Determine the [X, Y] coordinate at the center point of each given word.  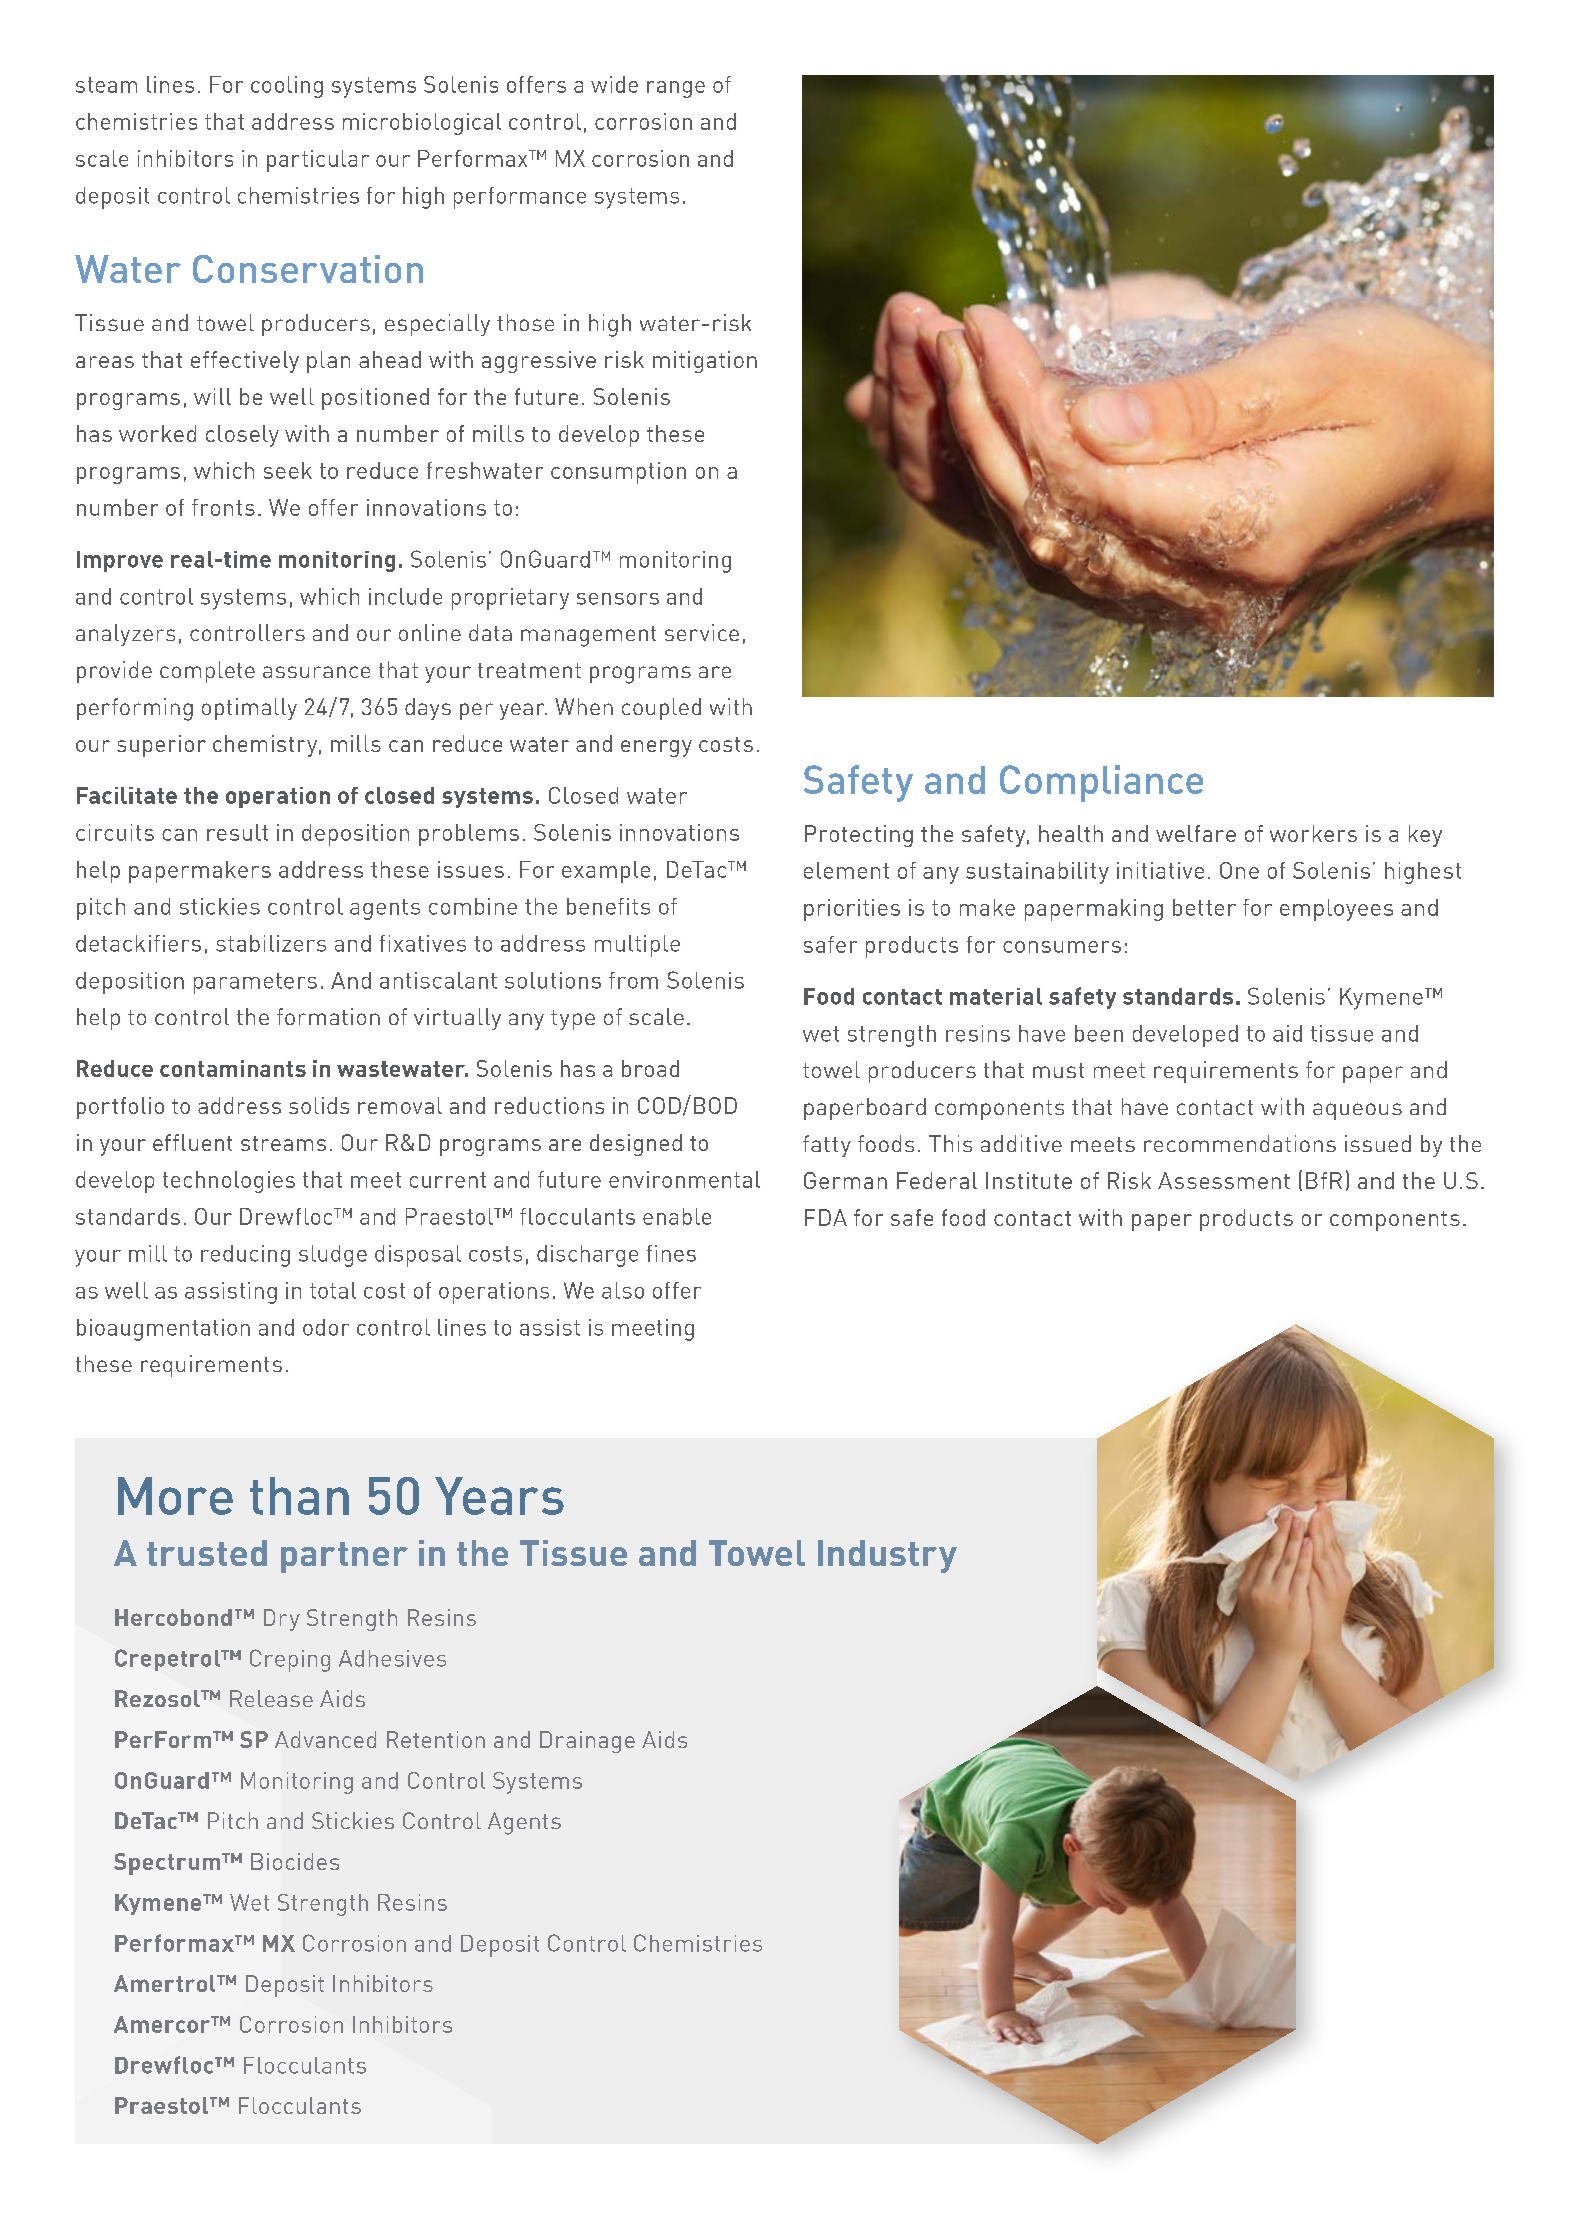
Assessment [1224, 1180]
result [237, 832]
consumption [618, 473]
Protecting [859, 836]
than [299, 1496]
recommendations [1240, 1143]
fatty [827, 1146]
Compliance [1101, 783]
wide [614, 84]
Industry [887, 1556]
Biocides [295, 1861]
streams [283, 1143]
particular [318, 161]
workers [1313, 833]
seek [288, 470]
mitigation [705, 362]
